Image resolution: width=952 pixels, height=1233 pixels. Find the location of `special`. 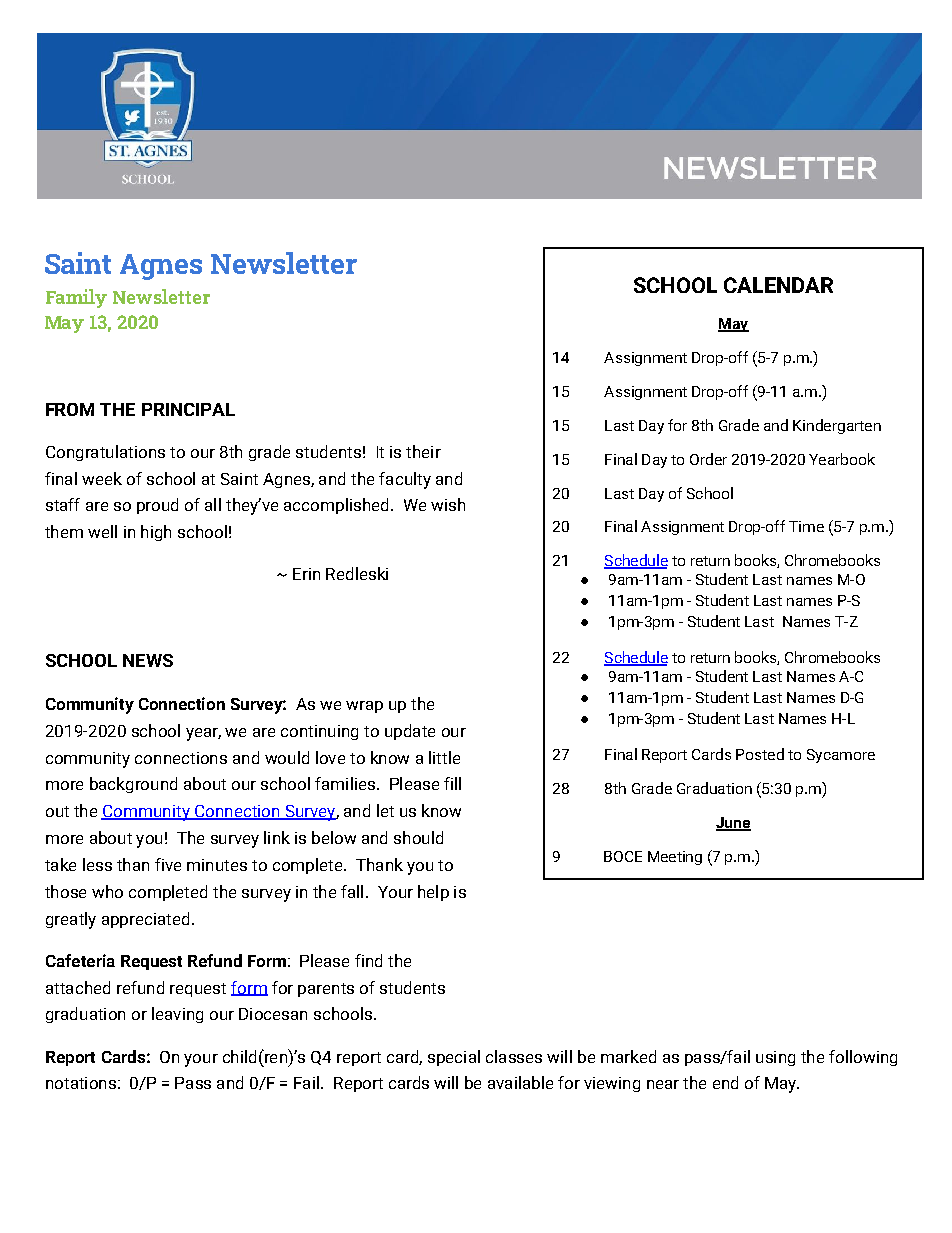

special is located at coordinates (454, 1058).
